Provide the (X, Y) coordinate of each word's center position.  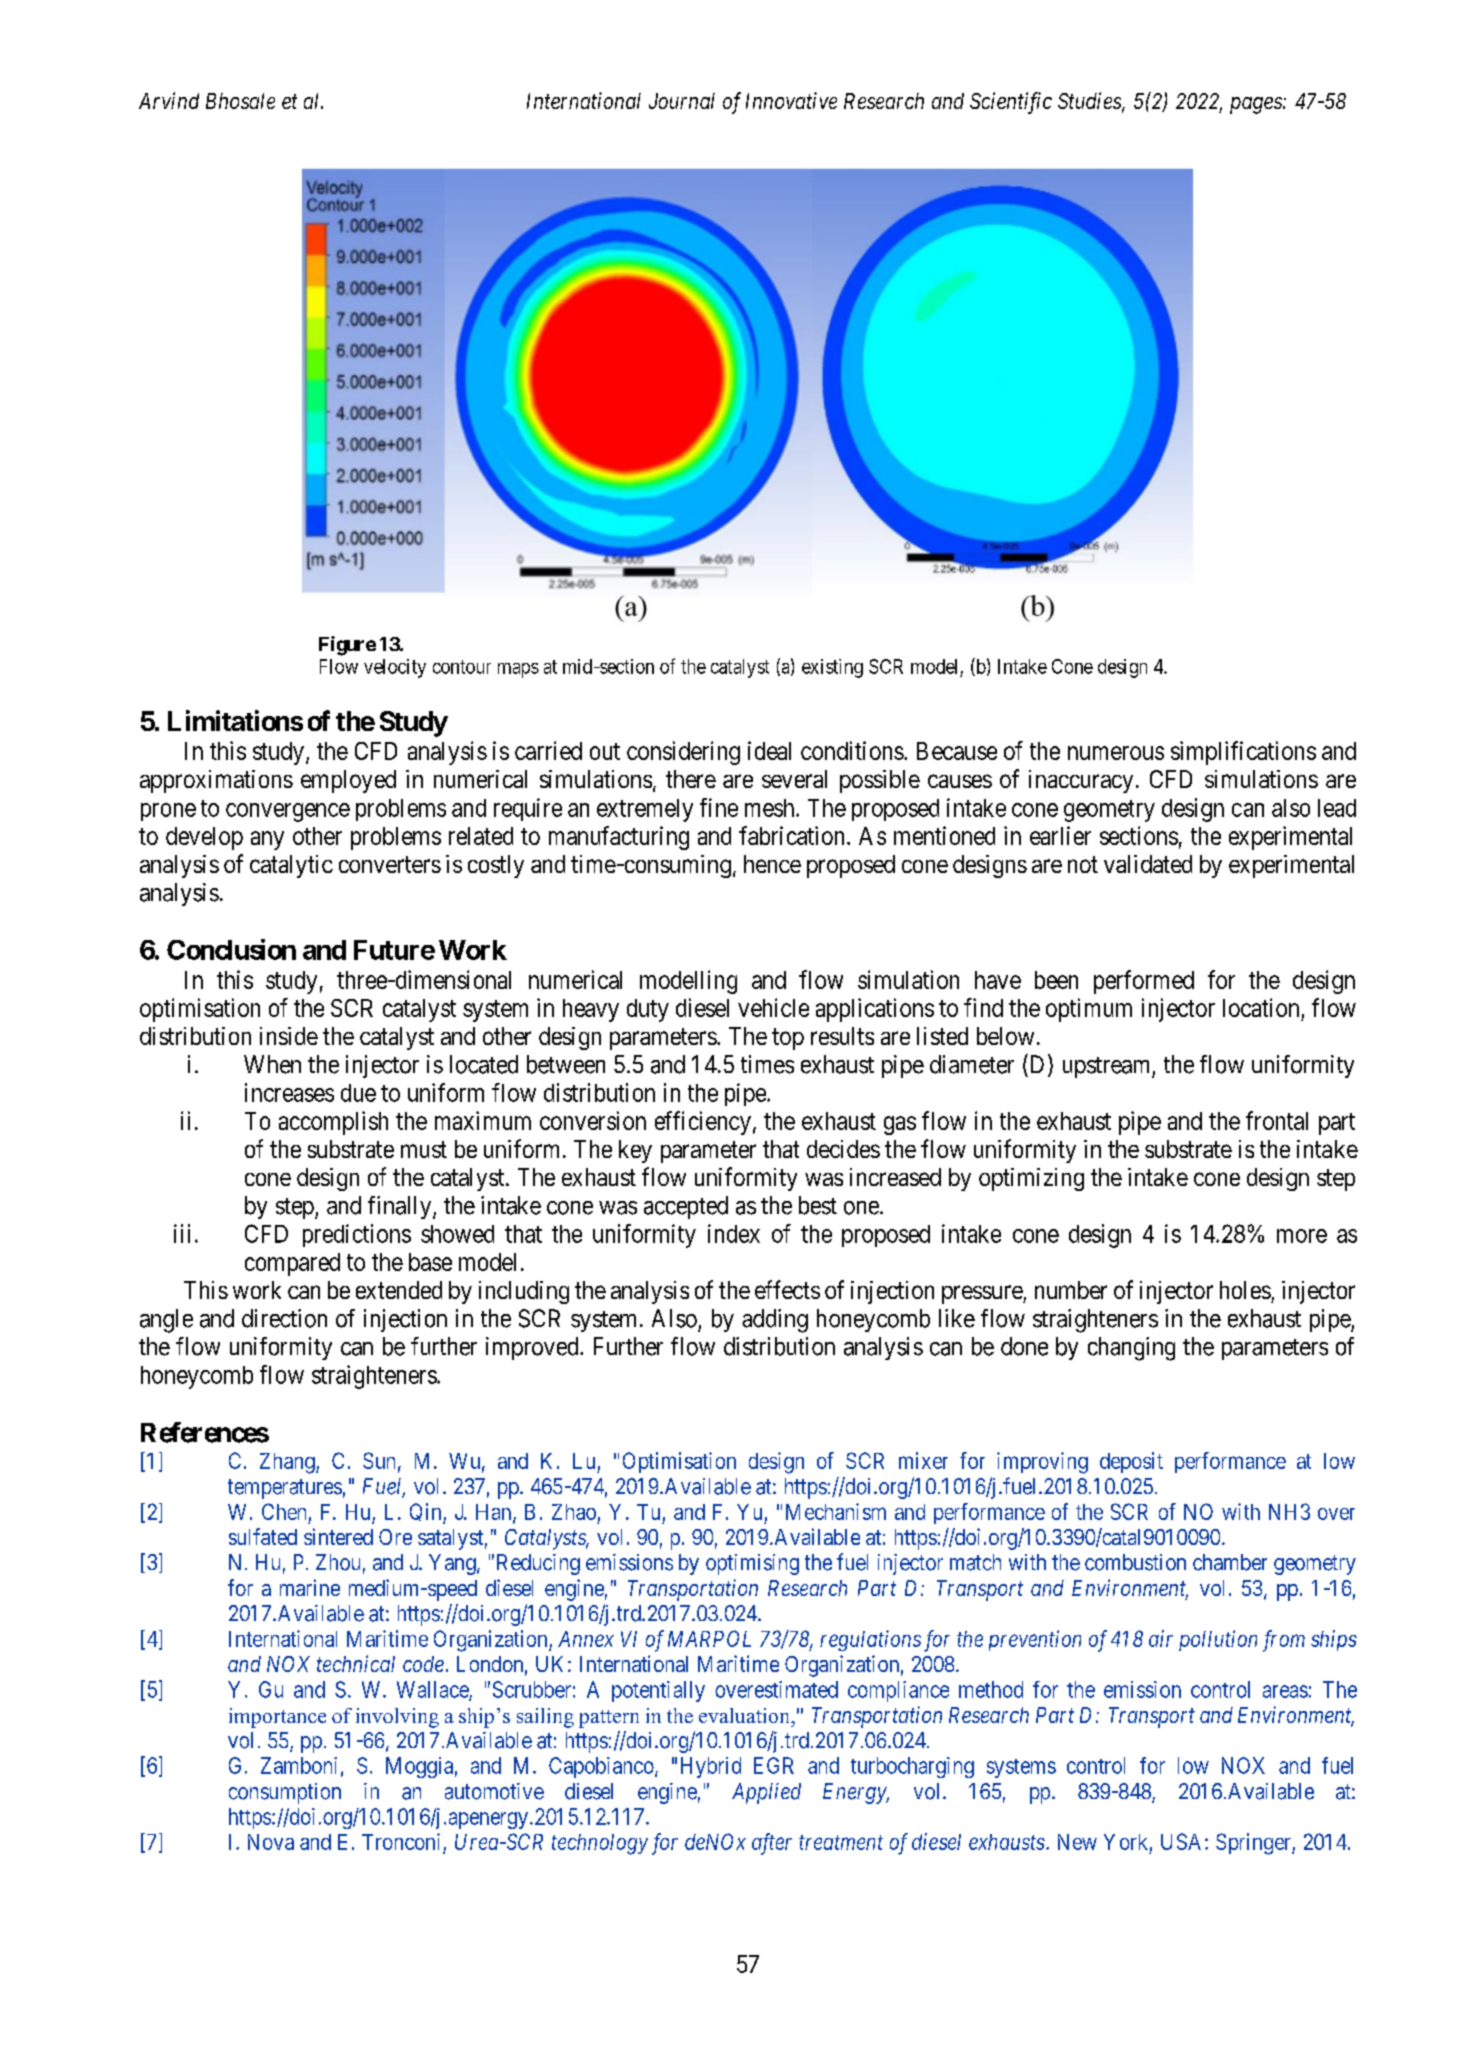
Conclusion (231, 949)
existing (832, 668)
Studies (1090, 102)
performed (1144, 982)
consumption (285, 1793)
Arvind (169, 100)
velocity (395, 668)
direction (284, 1318)
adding (775, 1321)
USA (1183, 1841)
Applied (766, 1793)
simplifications (1243, 753)
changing (1131, 1349)
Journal (682, 101)
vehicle (773, 1007)
